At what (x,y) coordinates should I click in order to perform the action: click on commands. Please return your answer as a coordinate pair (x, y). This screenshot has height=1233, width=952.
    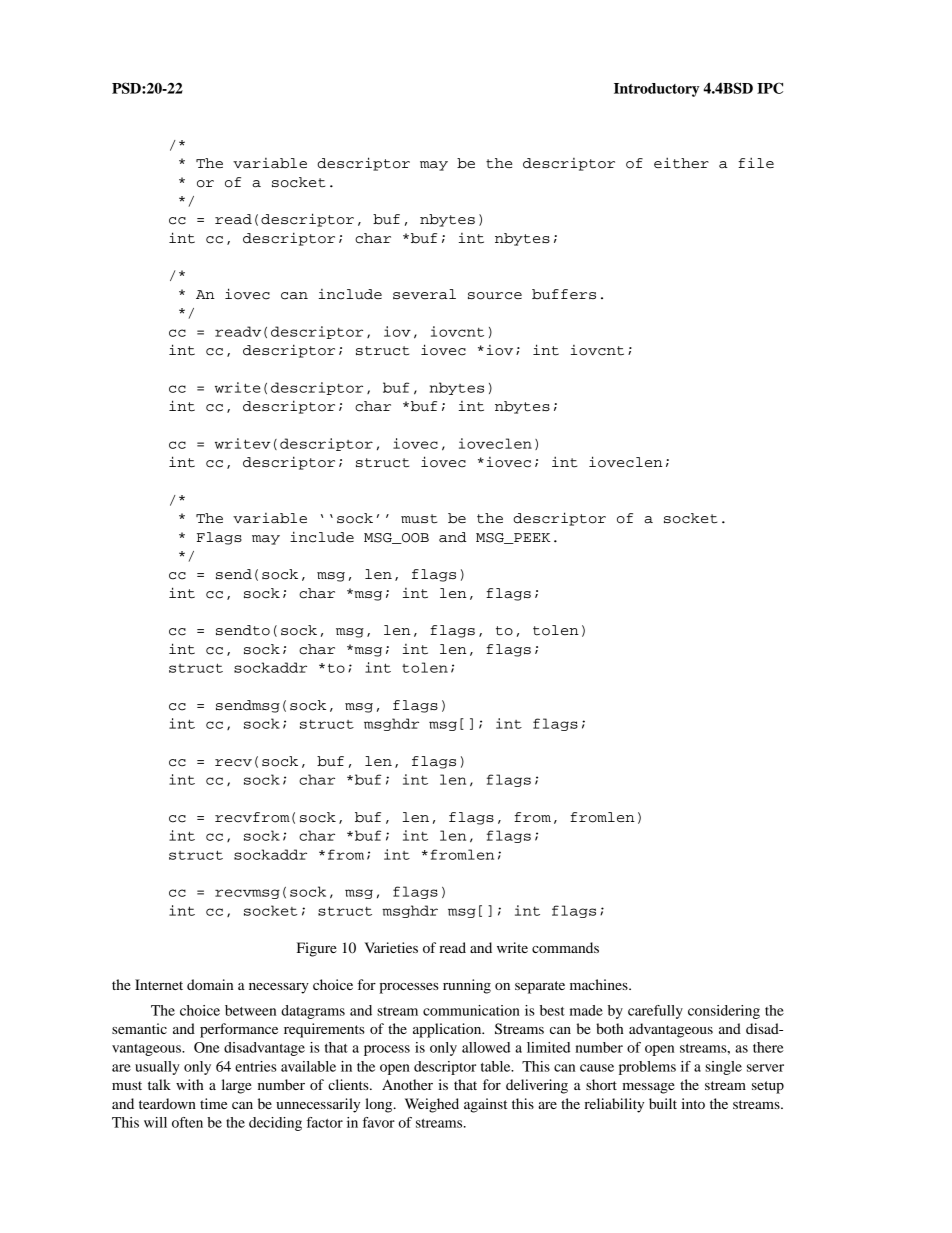
    Looking at the image, I should click on (565, 947).
